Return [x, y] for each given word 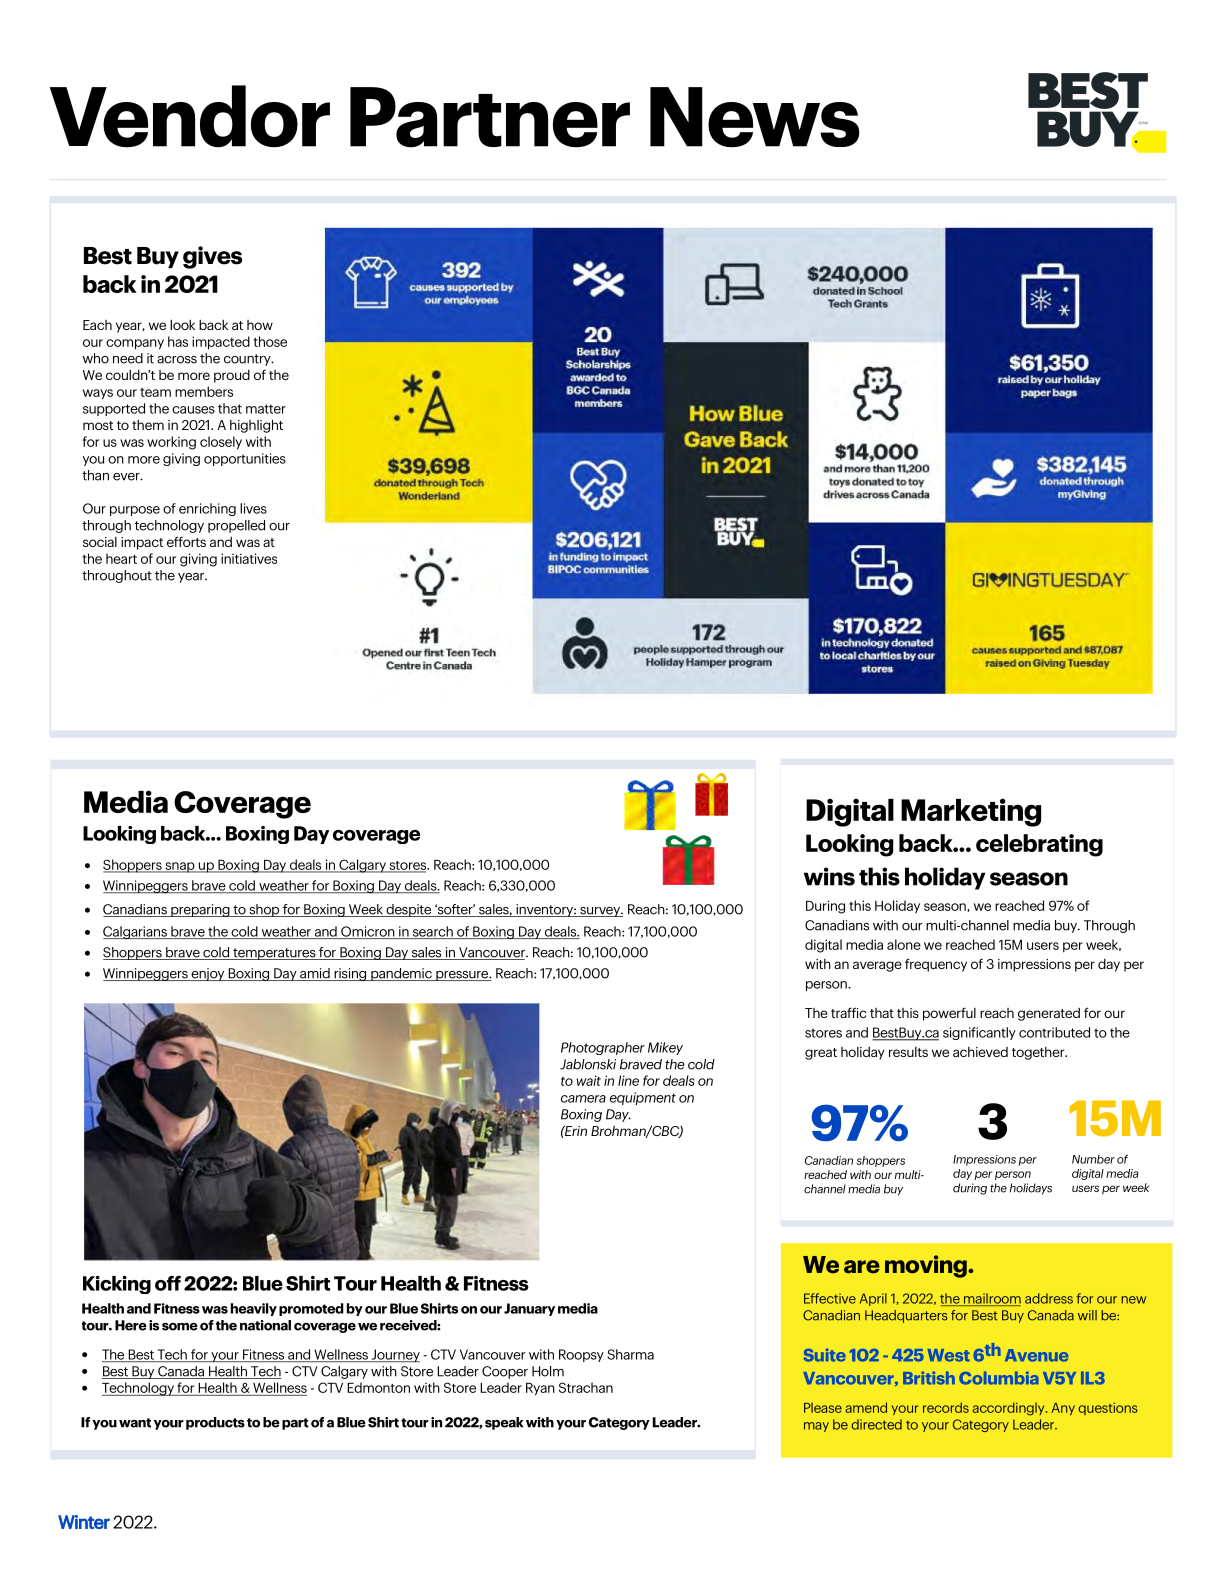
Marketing [971, 812]
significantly [979, 1033]
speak [504, 1423]
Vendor [190, 116]
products [215, 1423]
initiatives [249, 558]
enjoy [208, 974]
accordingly [1009, 1409]
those [270, 341]
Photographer [603, 1048]
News [755, 117]
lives [253, 508]
